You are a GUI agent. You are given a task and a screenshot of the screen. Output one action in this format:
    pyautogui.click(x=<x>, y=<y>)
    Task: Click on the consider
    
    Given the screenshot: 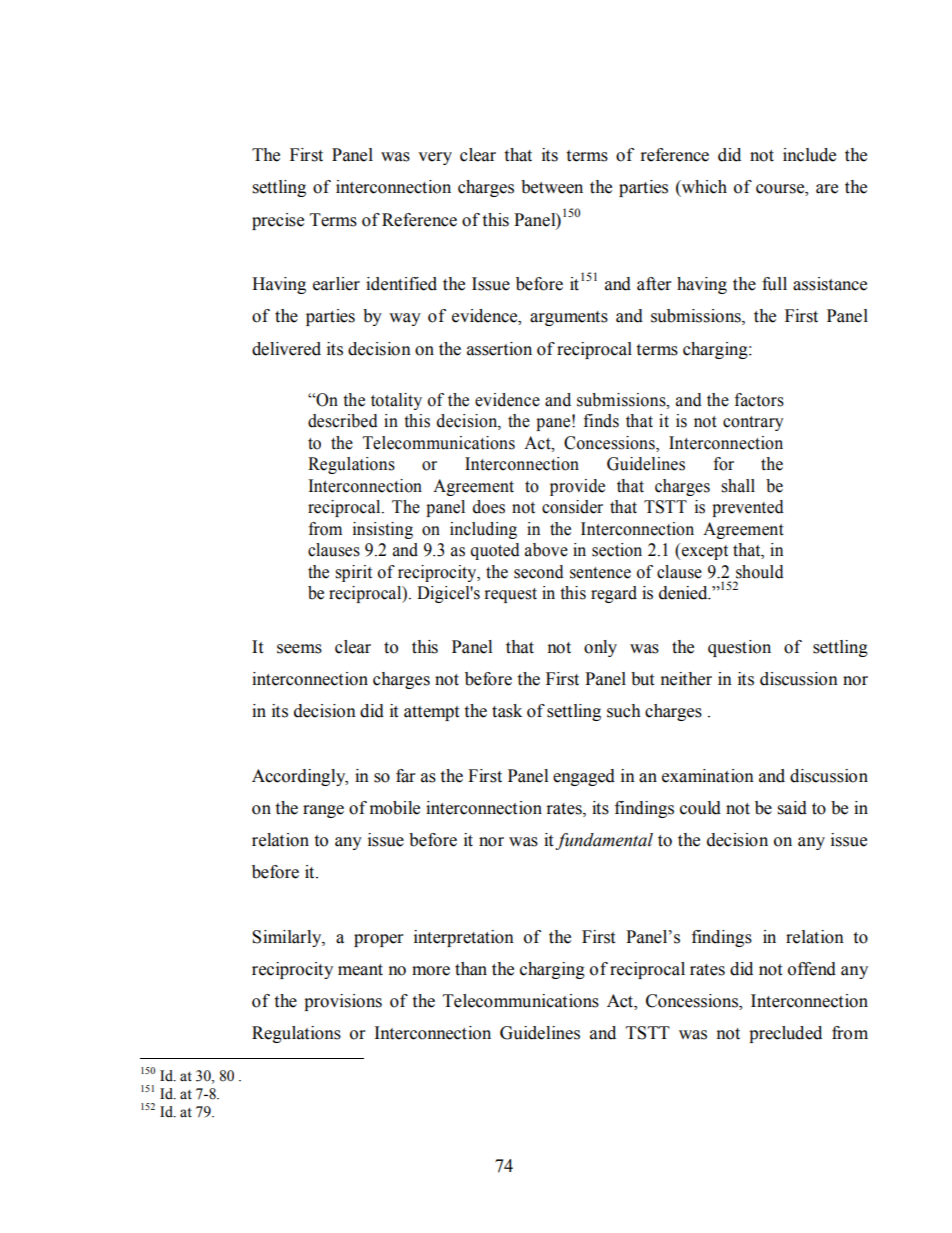 What is the action you would take?
    pyautogui.click(x=572, y=507)
